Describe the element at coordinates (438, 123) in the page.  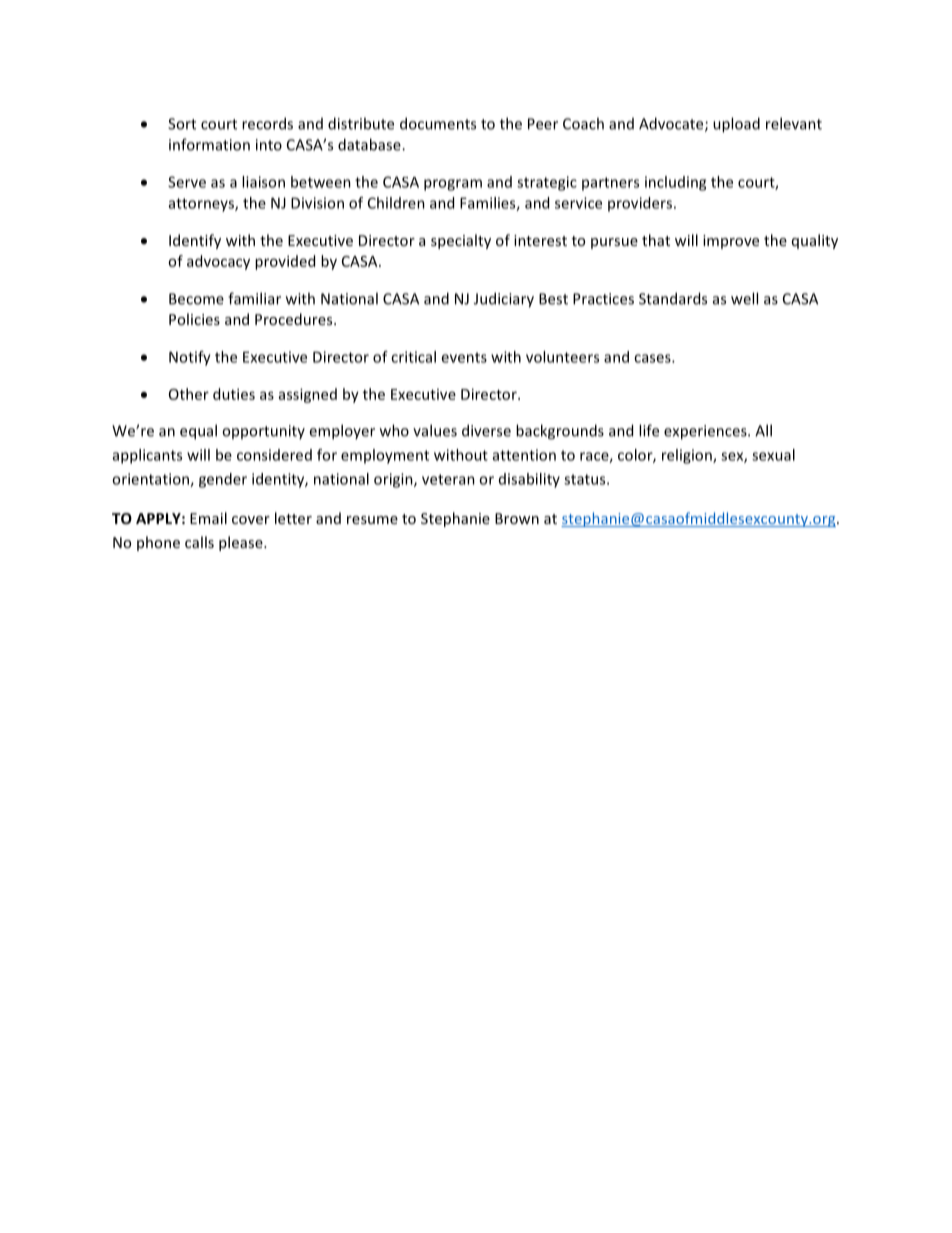
I see `documents` at that location.
